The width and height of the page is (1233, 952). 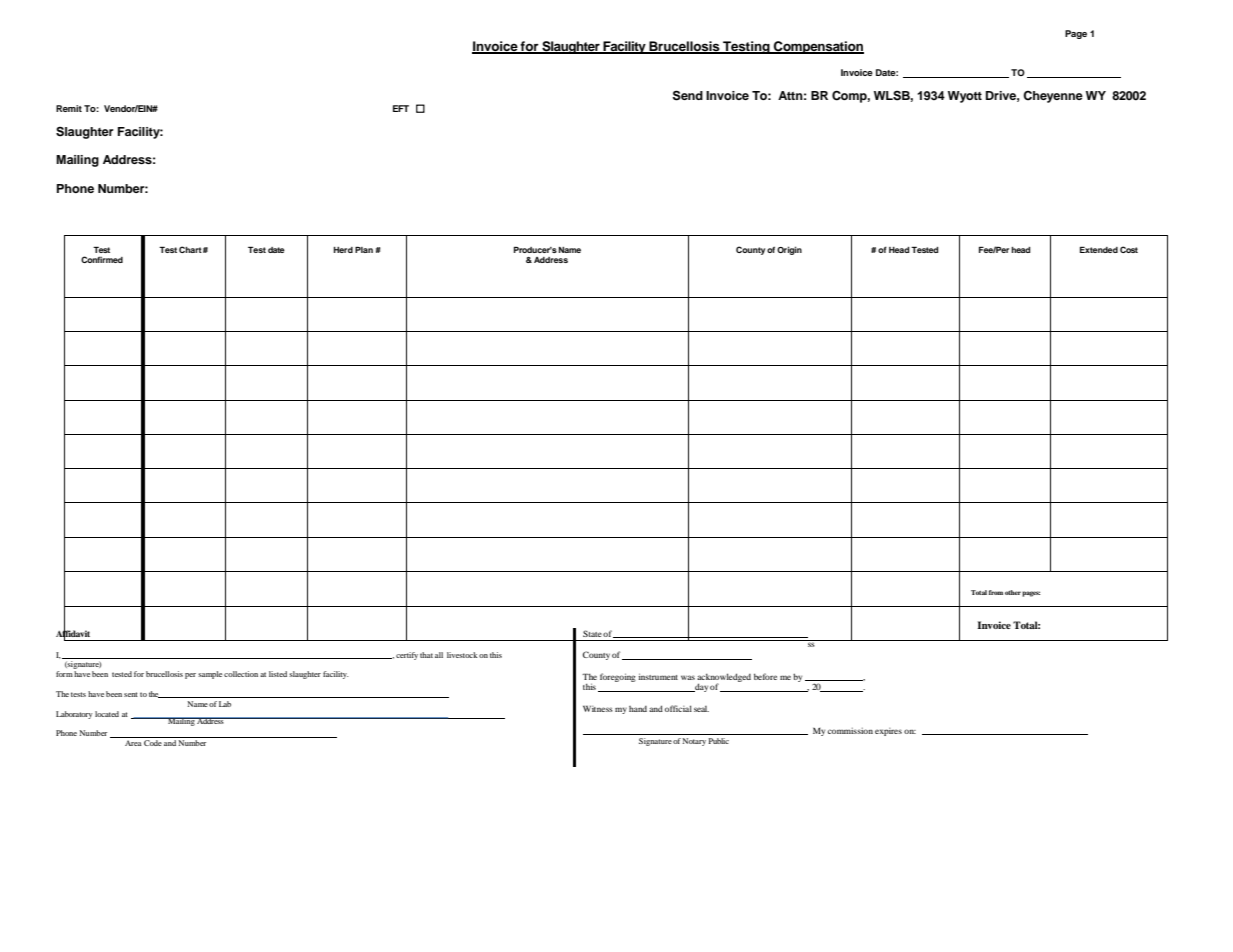 I want to click on Plan, so click(x=364, y=249).
